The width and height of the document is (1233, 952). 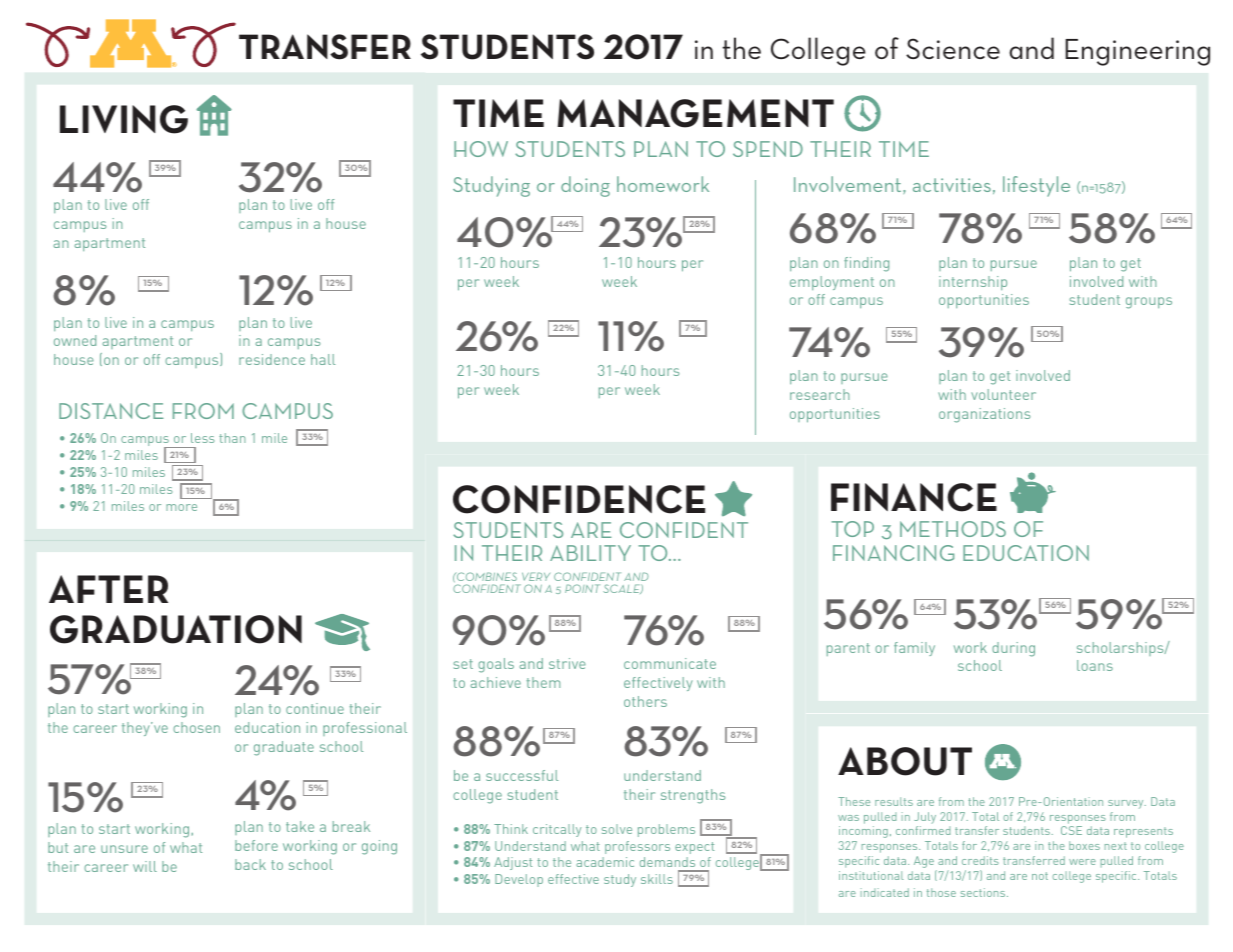 I want to click on CONFIDENCE, so click(x=579, y=499).
